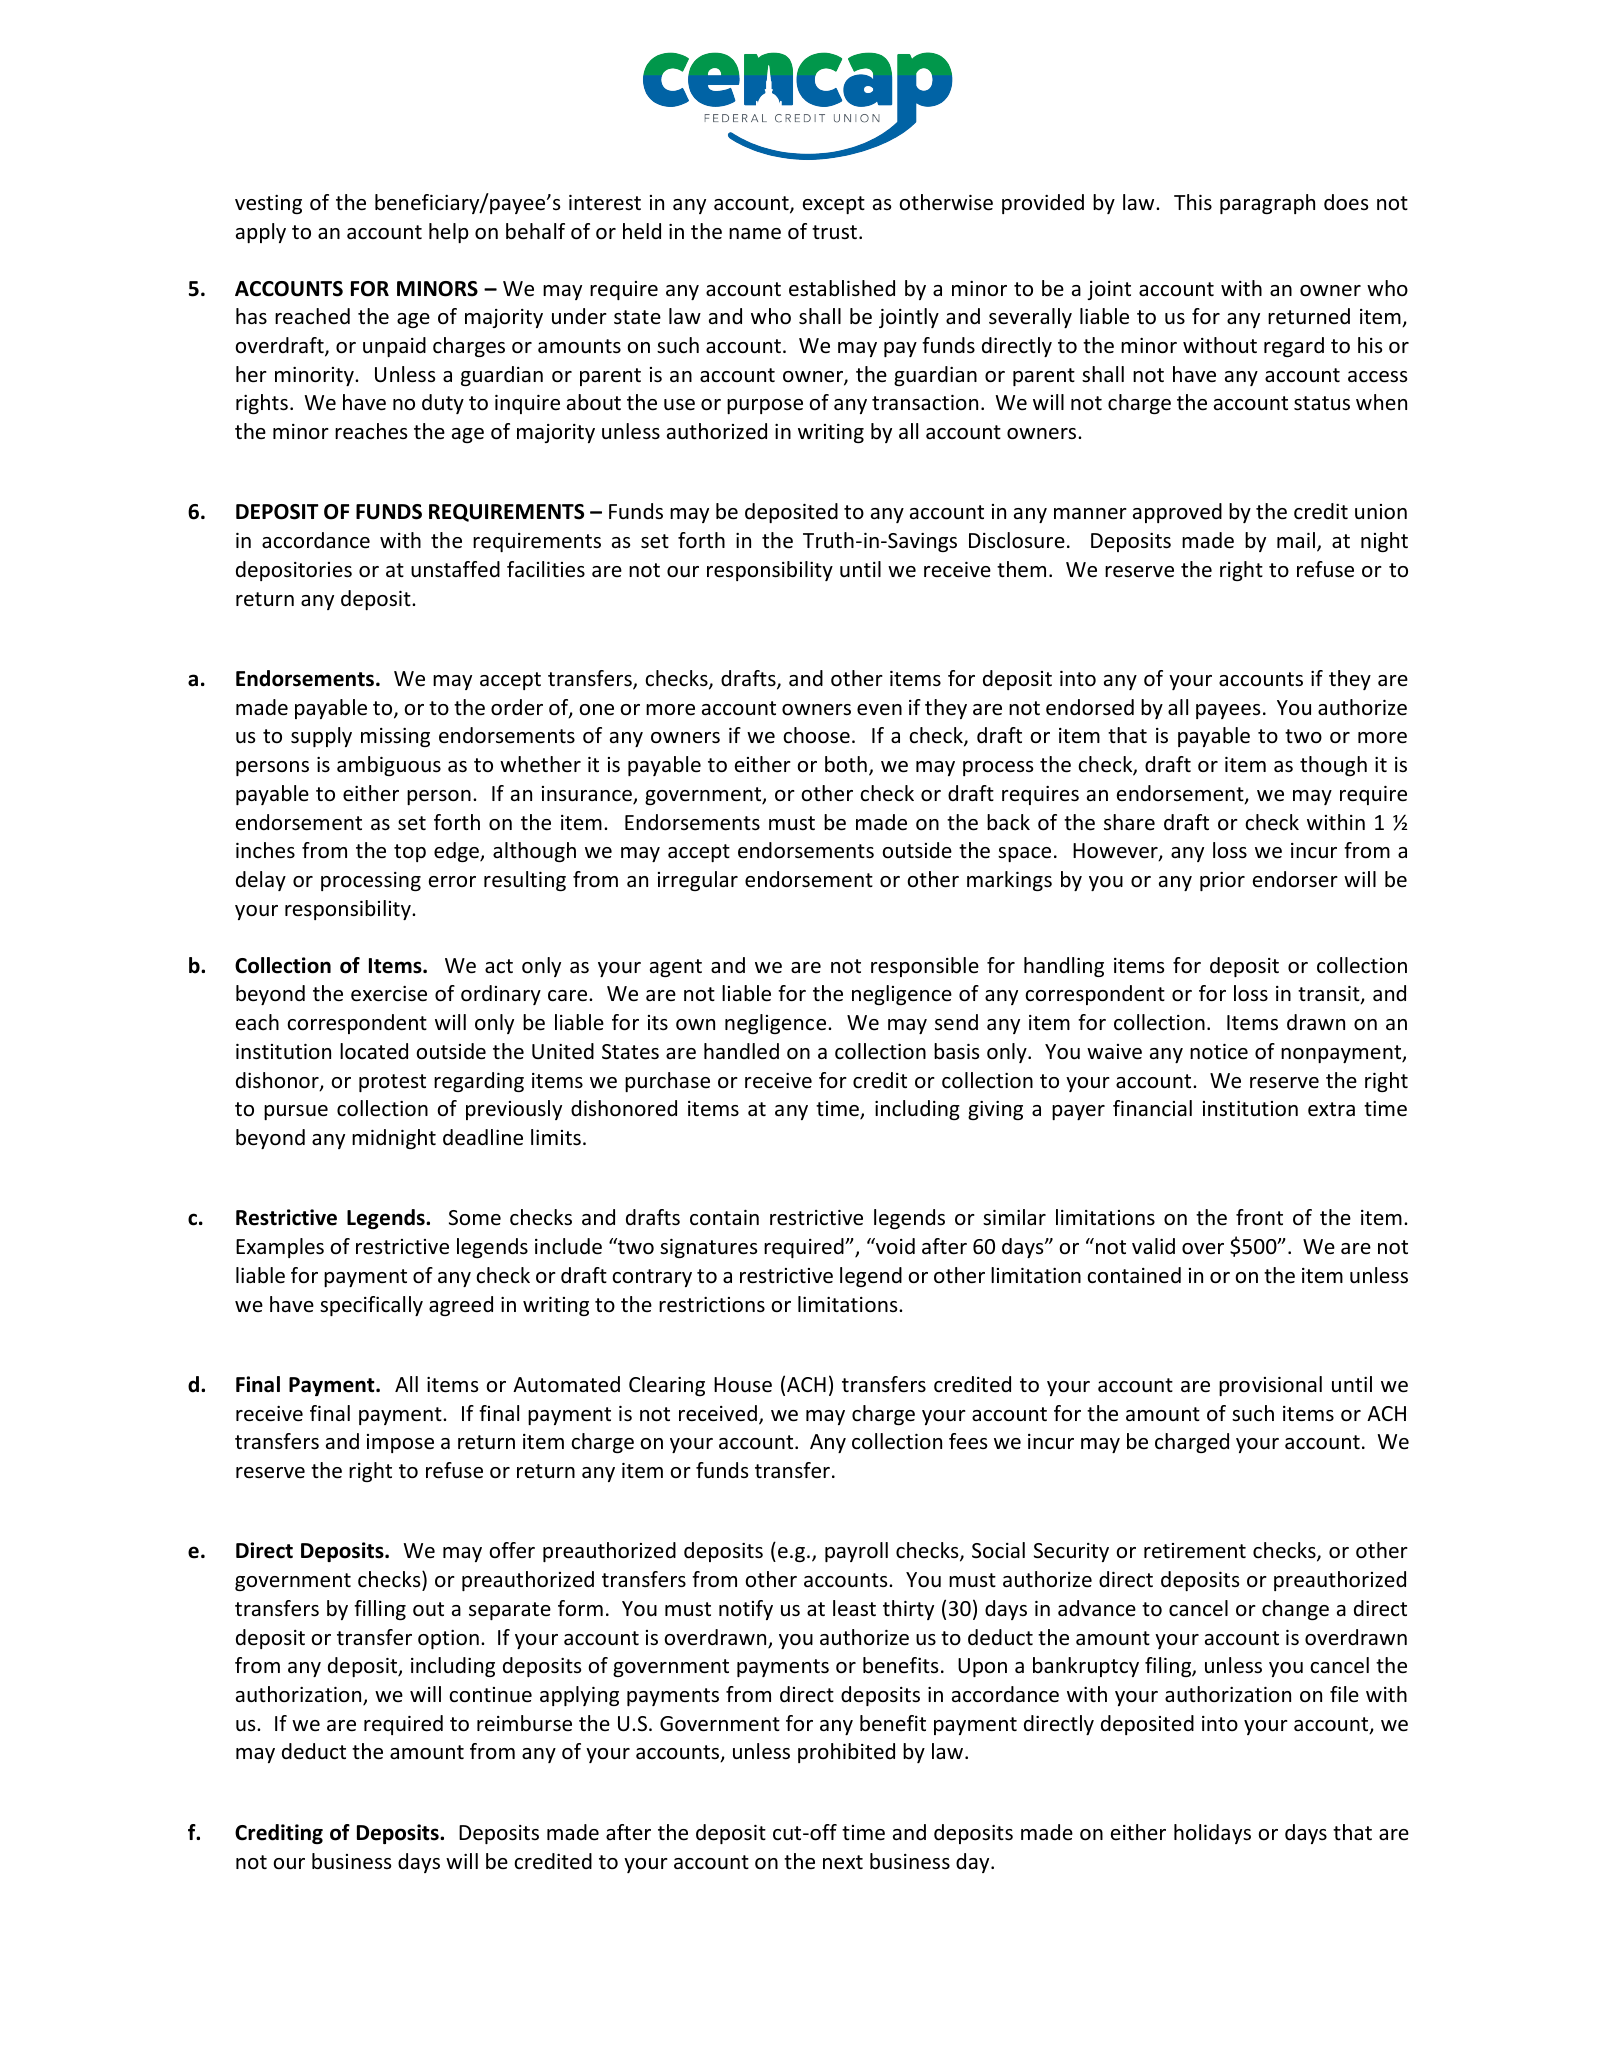 The image size is (1597, 2067). I want to click on reimburse, so click(524, 1723).
